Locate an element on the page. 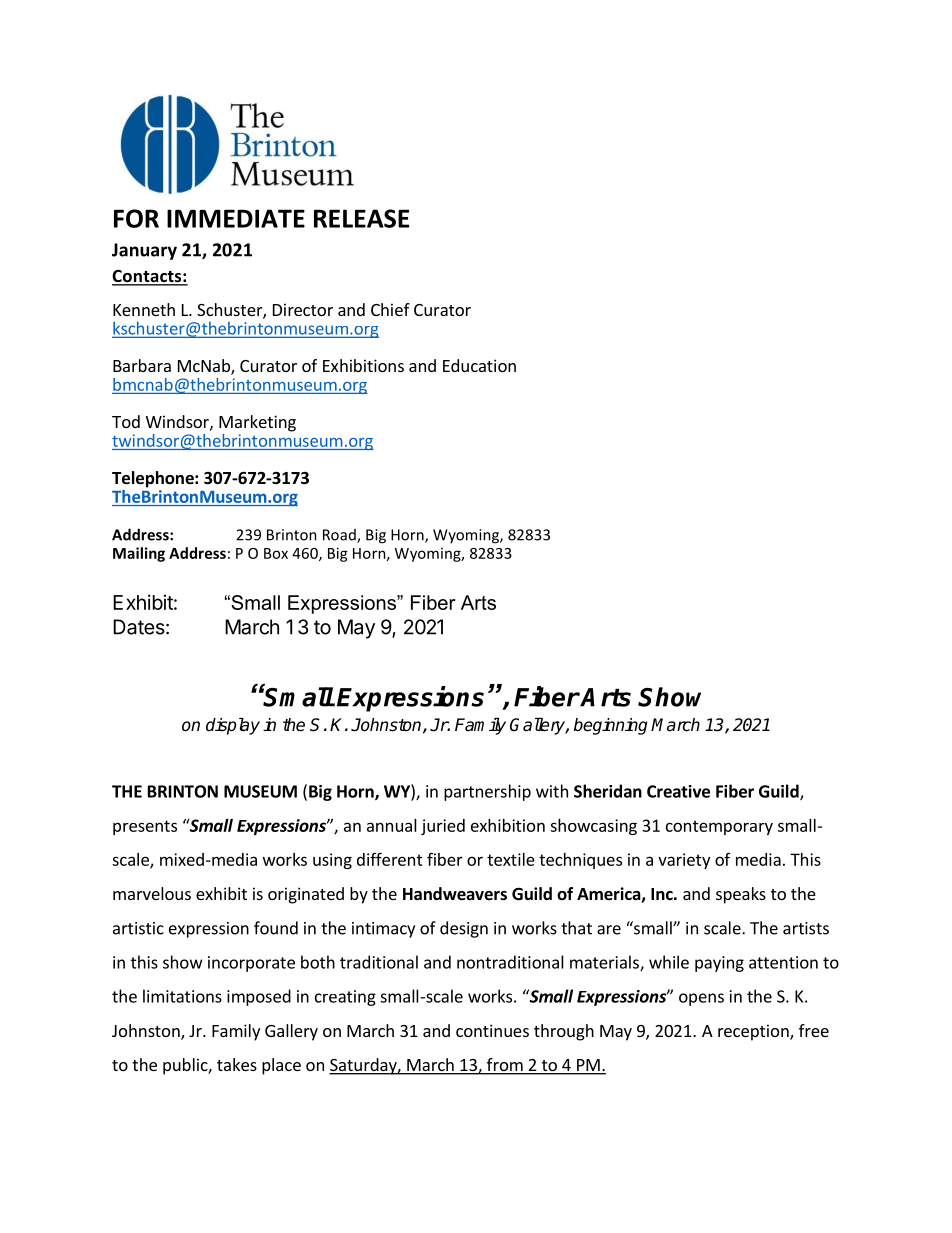  Creative is located at coordinates (678, 791).
